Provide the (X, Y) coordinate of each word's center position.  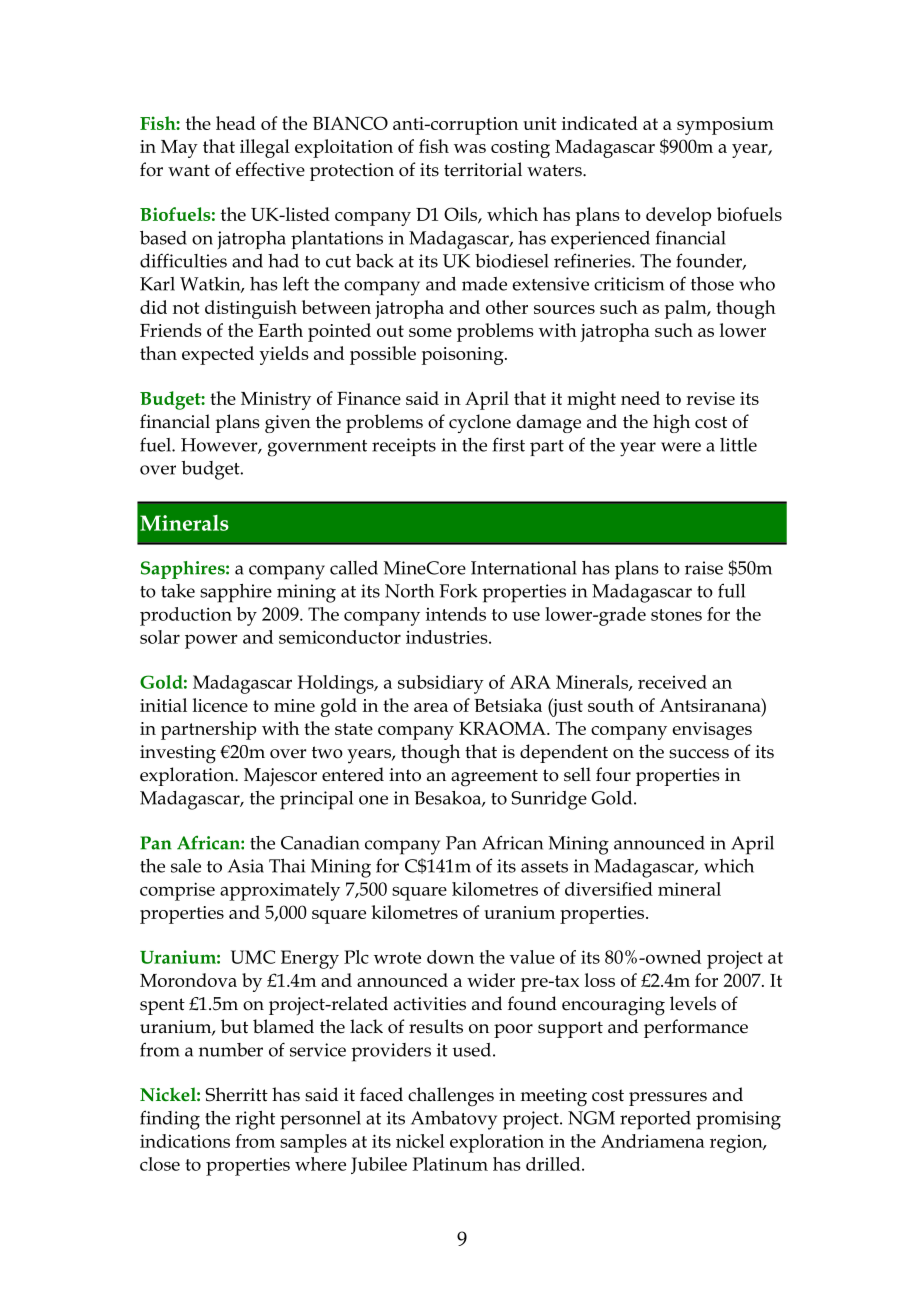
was (470, 148)
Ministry (276, 401)
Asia (246, 866)
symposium (725, 126)
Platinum (450, 1164)
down (450, 957)
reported (655, 1120)
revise (710, 398)
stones (676, 615)
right (255, 1120)
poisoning (464, 356)
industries (448, 637)
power (211, 641)
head (236, 123)
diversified (609, 889)
